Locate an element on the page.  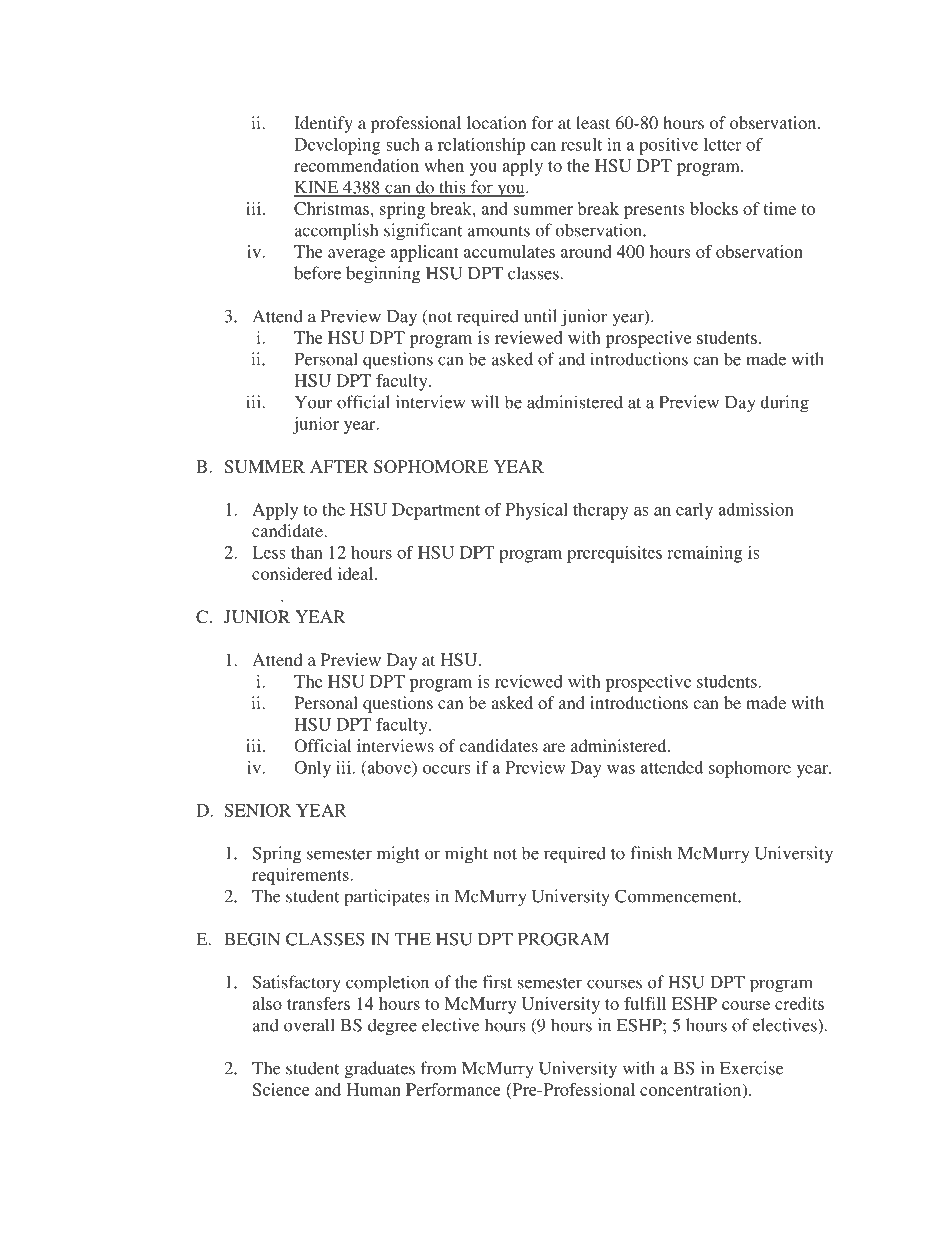
Only is located at coordinates (312, 769).
